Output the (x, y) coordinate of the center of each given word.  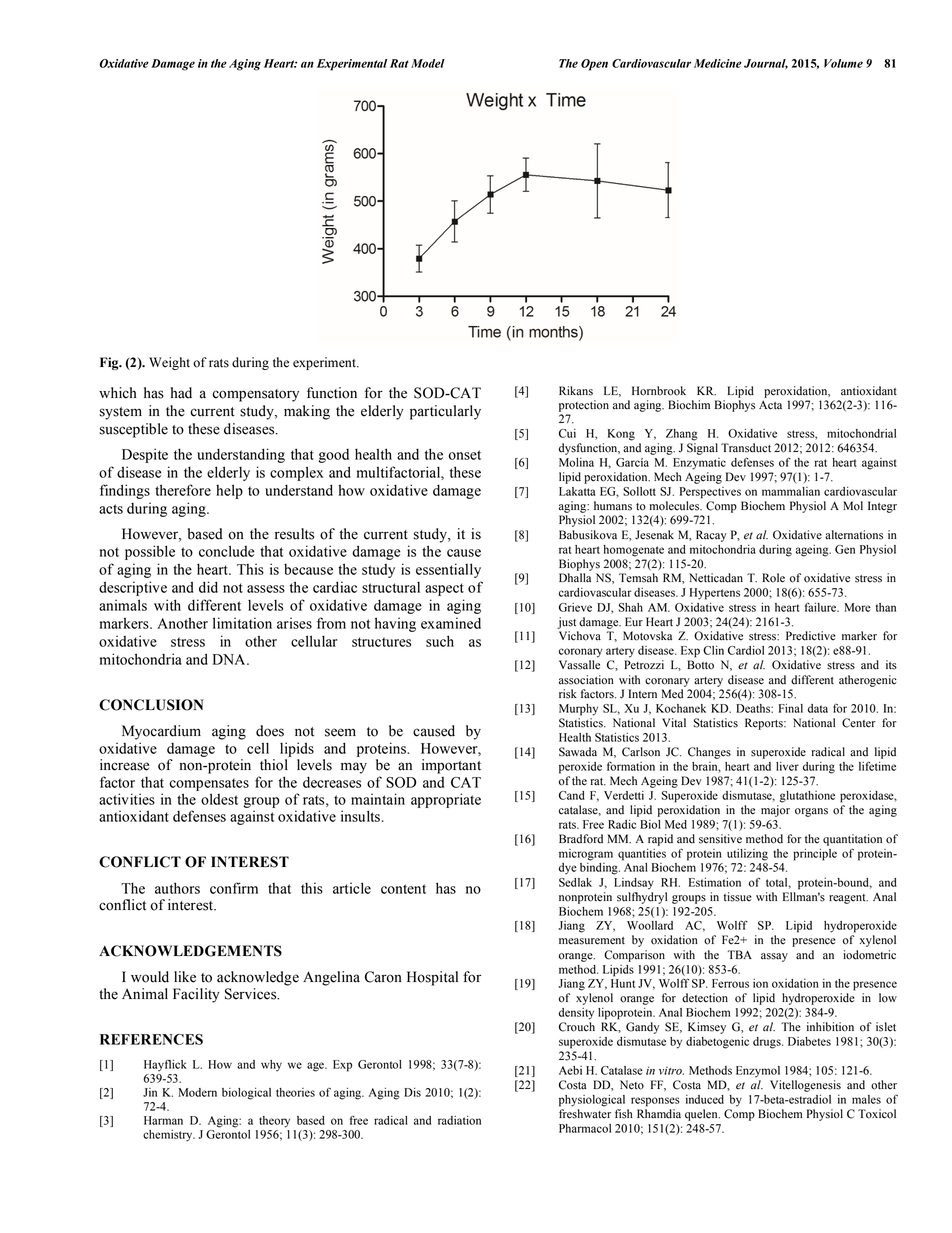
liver (787, 766)
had (181, 393)
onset (465, 455)
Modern (198, 1092)
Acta (770, 405)
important (451, 766)
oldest (219, 799)
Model (428, 63)
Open (594, 65)
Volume (843, 63)
